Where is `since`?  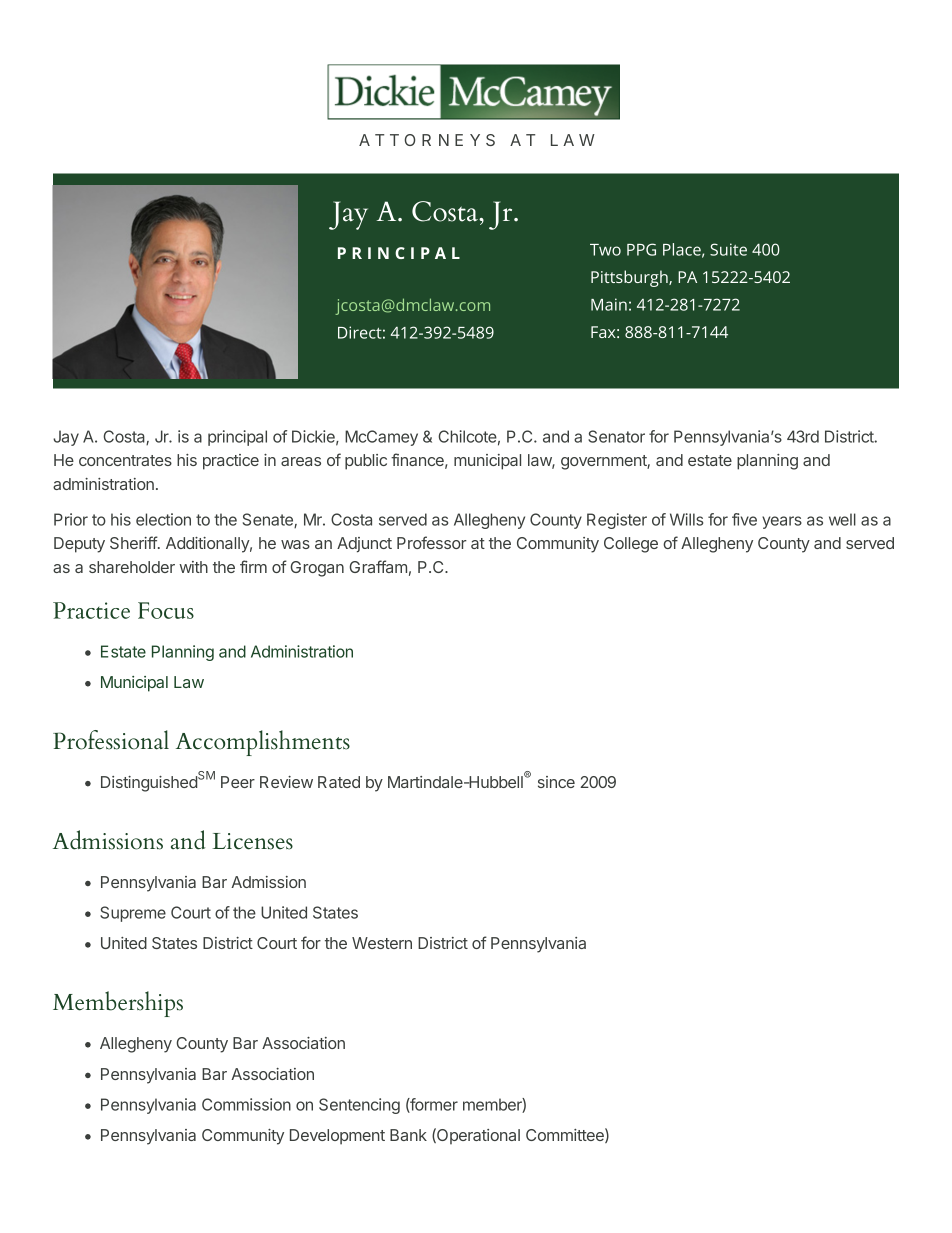 since is located at coordinates (556, 782).
